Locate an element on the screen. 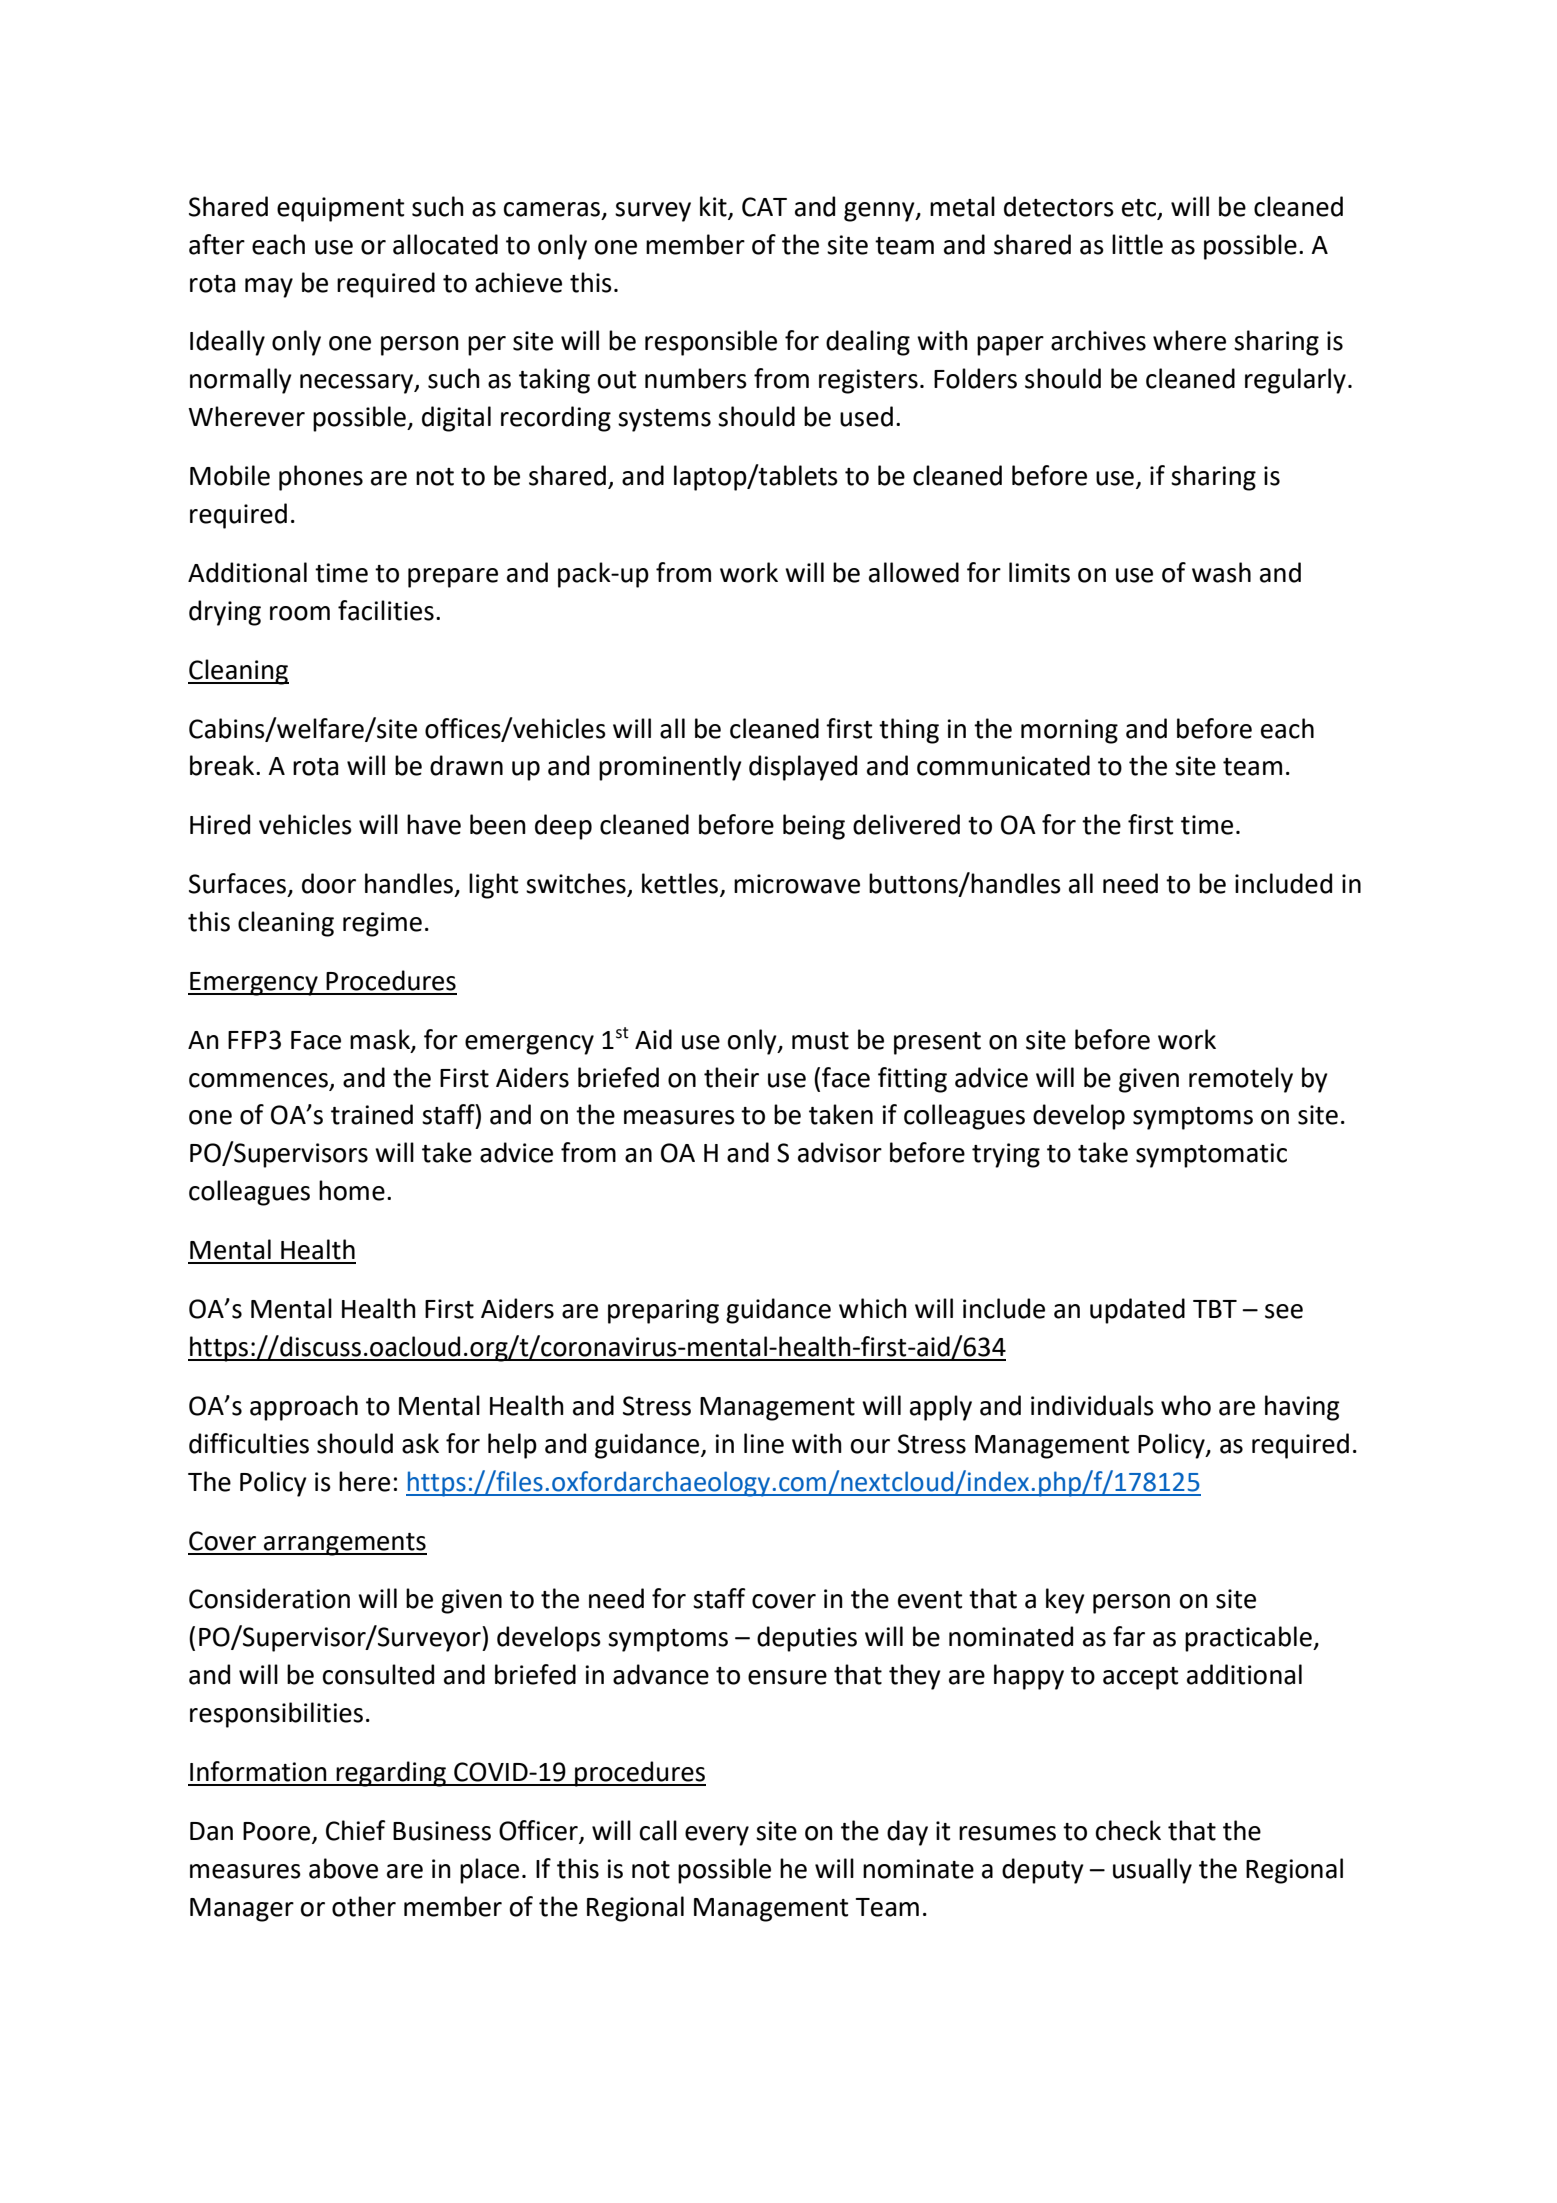 The width and height of the screenshot is (1557, 2203). line is located at coordinates (764, 1443).
